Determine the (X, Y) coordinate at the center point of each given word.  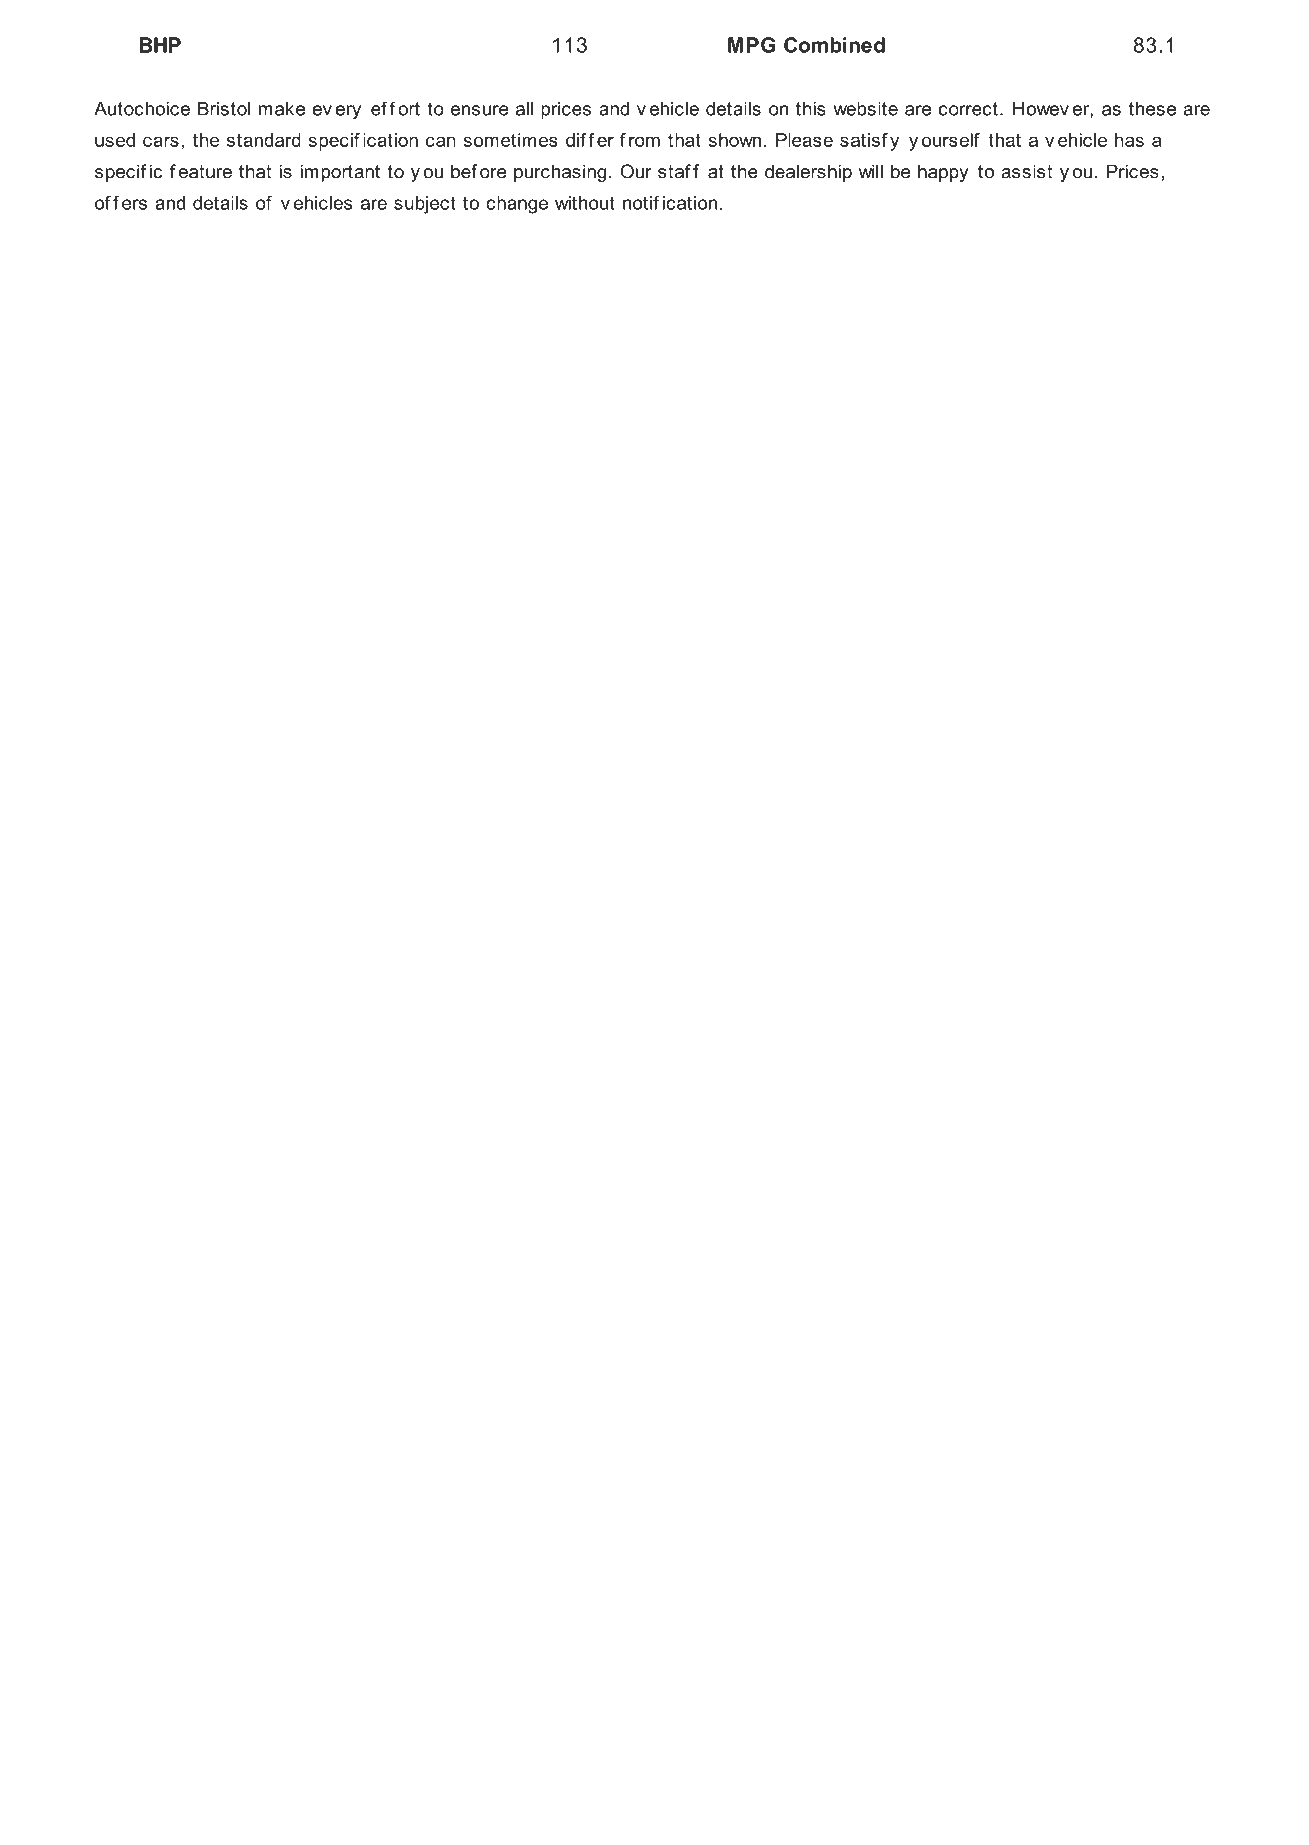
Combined (834, 45)
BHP (160, 45)
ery (348, 112)
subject (425, 205)
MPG (752, 45)
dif (576, 140)
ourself (951, 140)
